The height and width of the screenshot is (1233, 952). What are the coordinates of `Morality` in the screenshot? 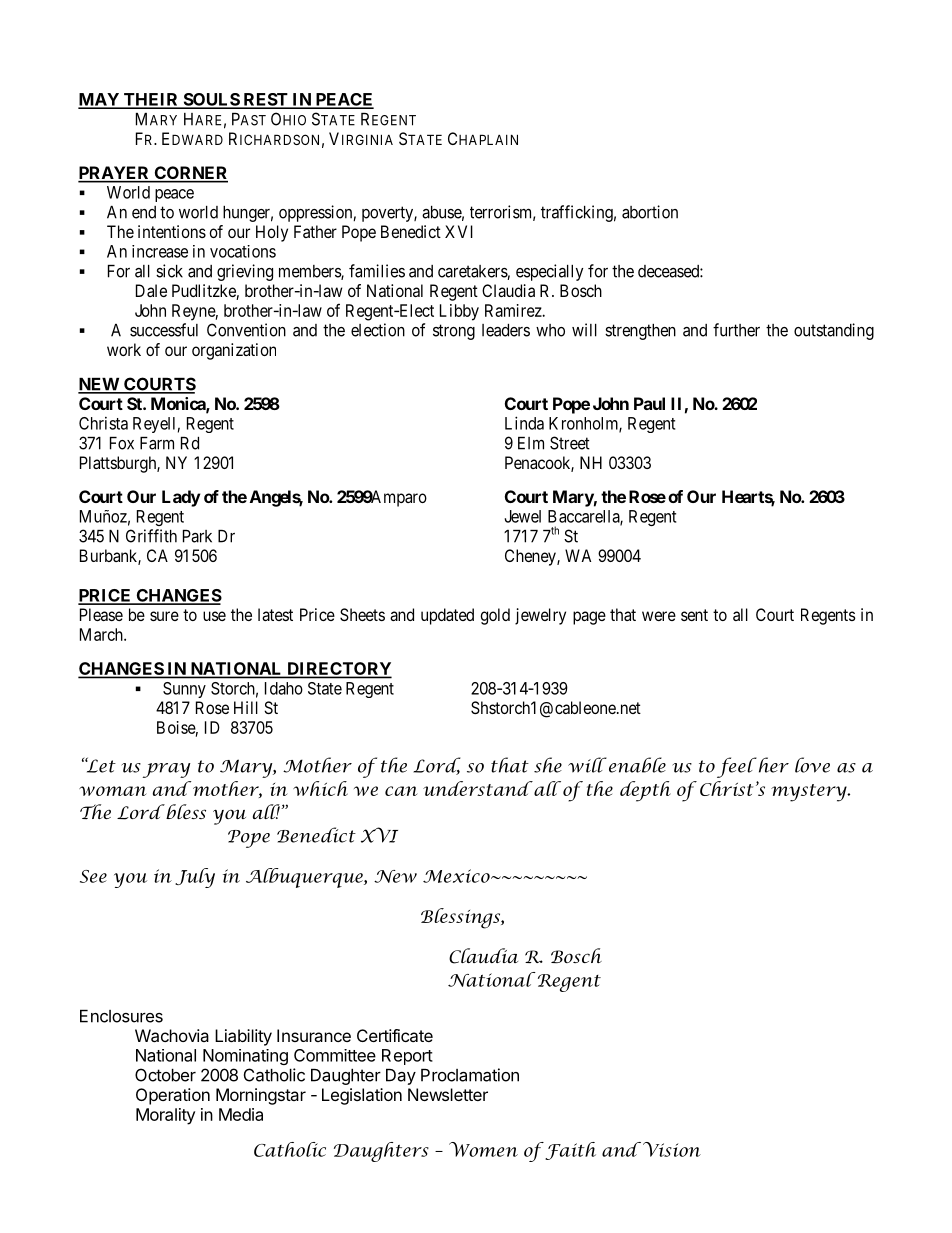 It's located at (165, 1116).
